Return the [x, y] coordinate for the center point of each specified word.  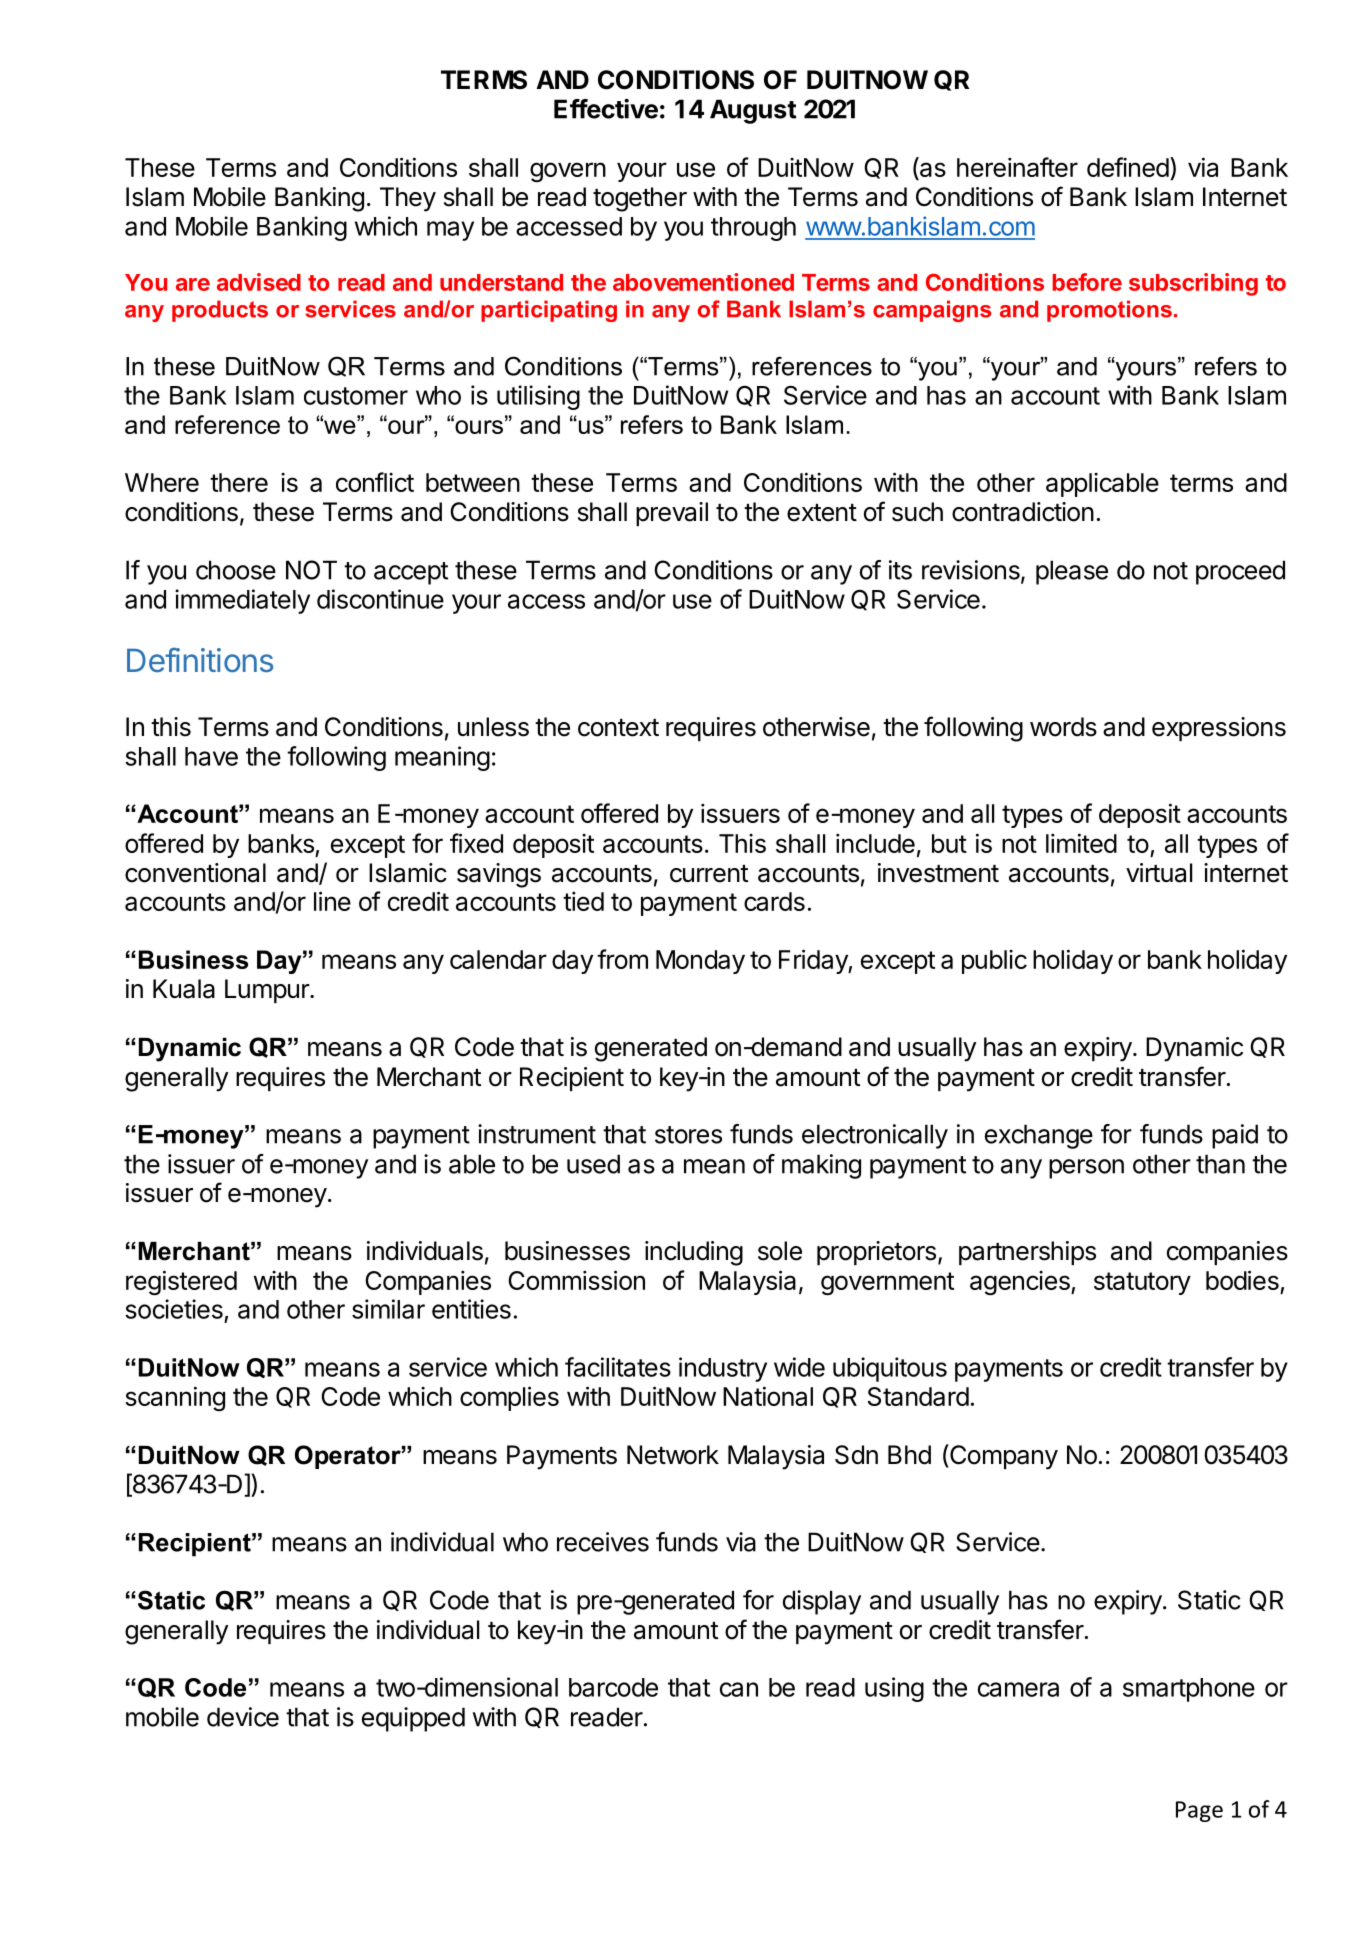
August [753, 111]
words [1063, 727]
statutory [1142, 1283]
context [618, 728]
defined [1128, 167]
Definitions [200, 660]
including [694, 1253]
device [243, 1717]
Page [1199, 1811]
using [894, 1689]
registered [181, 1283]
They [408, 199]
